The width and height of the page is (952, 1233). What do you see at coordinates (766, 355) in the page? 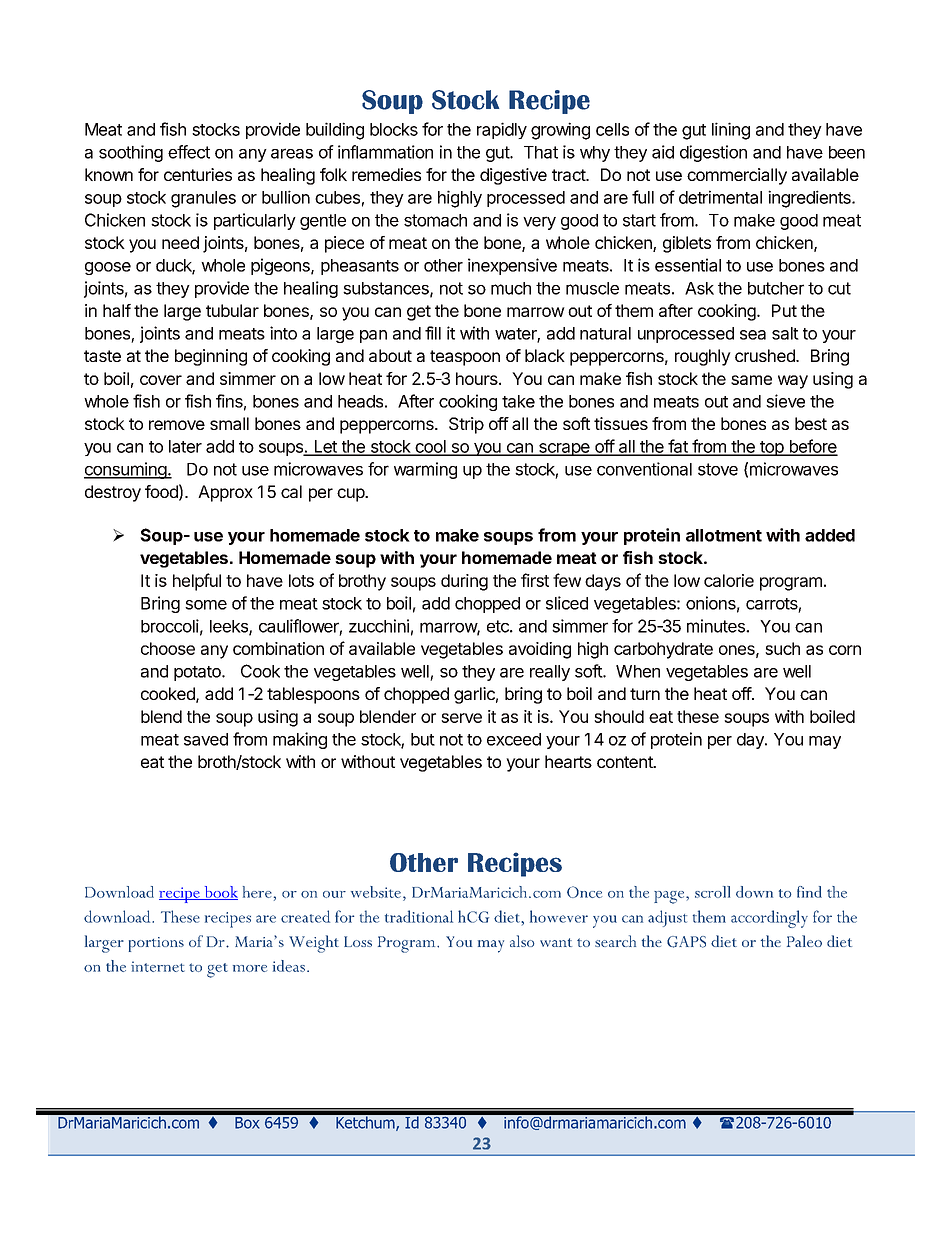
I see `crushed` at bounding box center [766, 355].
